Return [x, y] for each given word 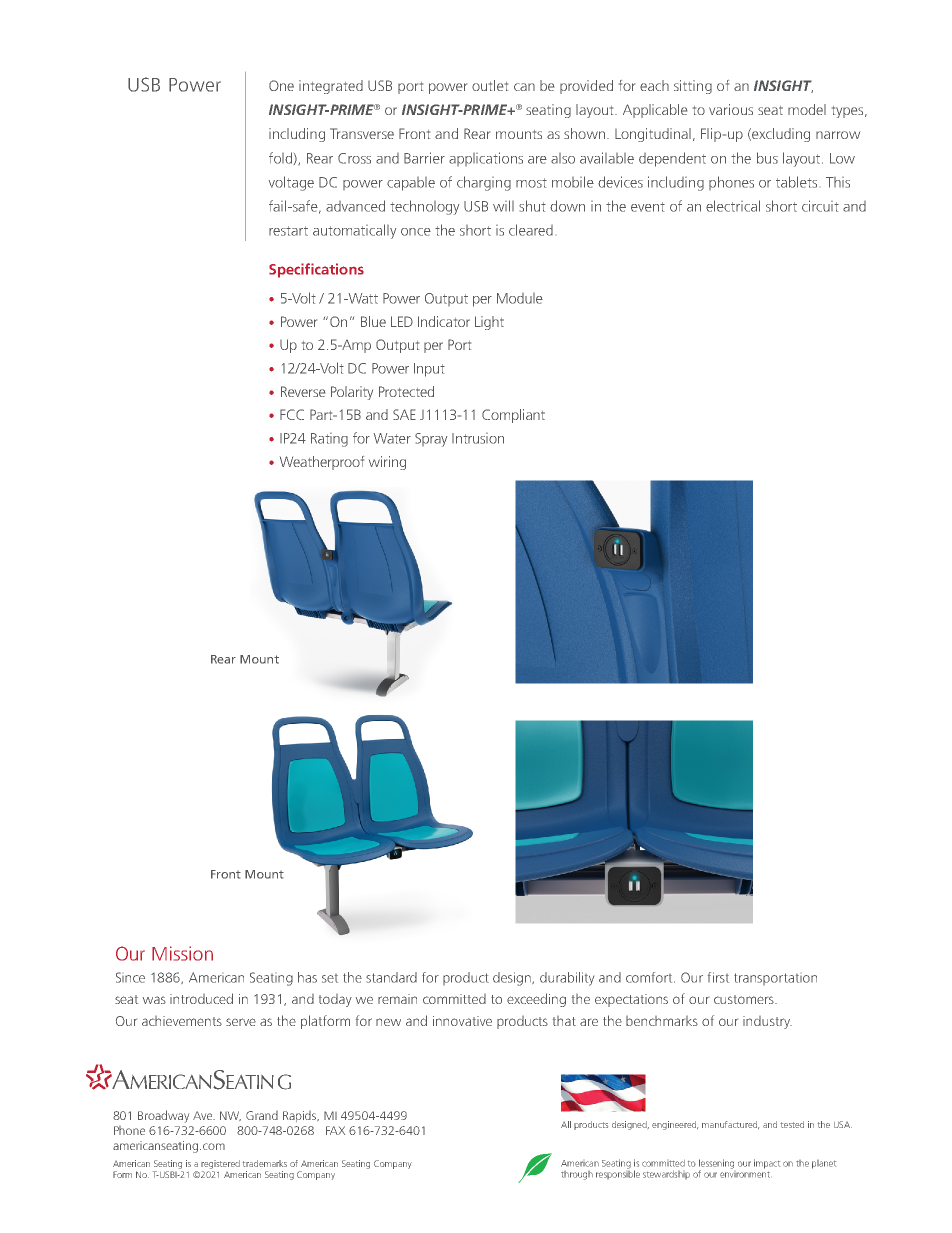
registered [220, 1164]
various [731, 109]
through [577, 1175]
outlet [490, 85]
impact [767, 1164]
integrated [331, 87]
